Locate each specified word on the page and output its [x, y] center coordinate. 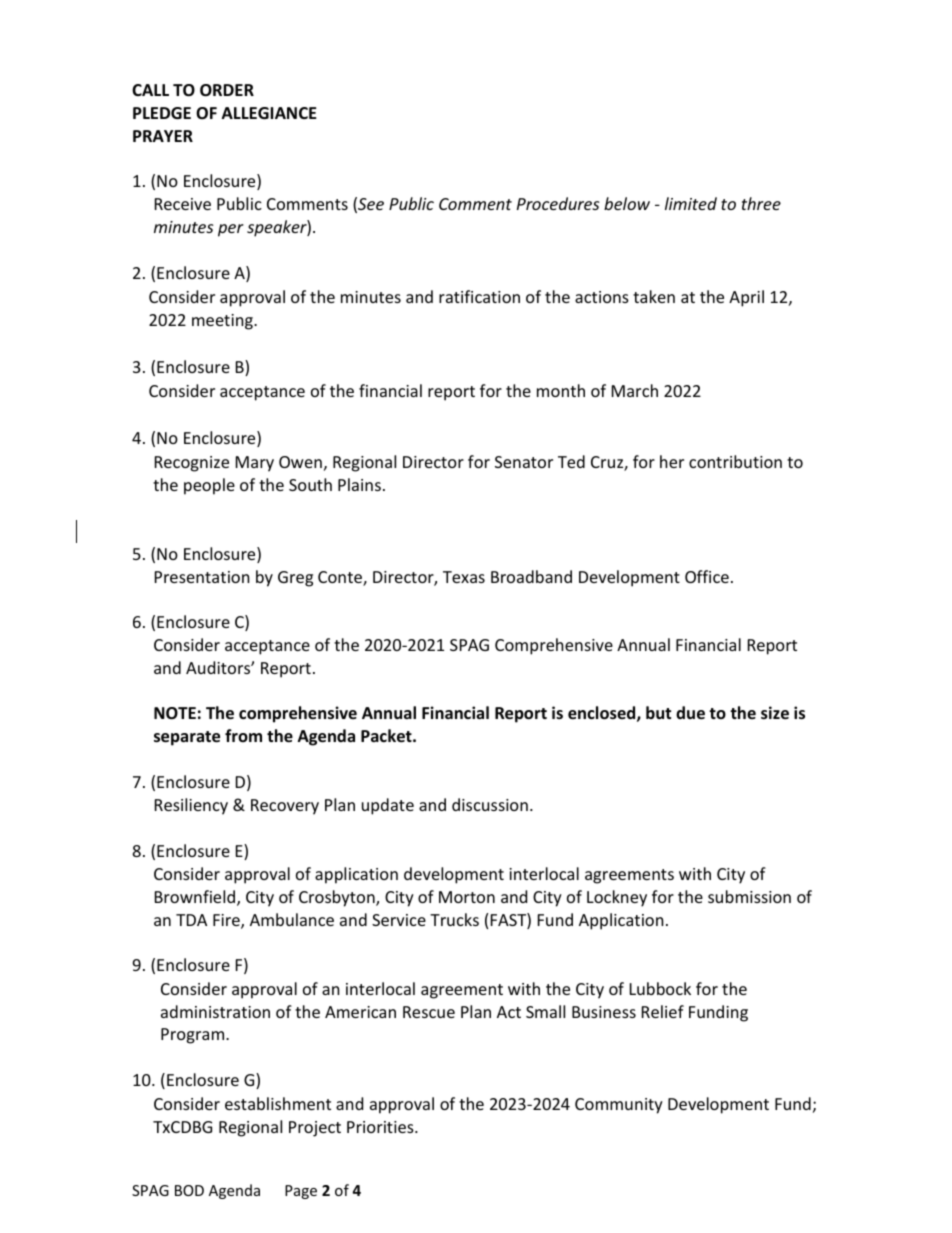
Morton [467, 897]
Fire [227, 921]
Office [707, 576]
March [635, 390]
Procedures [558, 203]
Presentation [202, 577]
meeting [223, 322]
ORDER [227, 90]
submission [749, 896]
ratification [479, 296]
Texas [464, 577]
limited [691, 203]
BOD [189, 1190]
